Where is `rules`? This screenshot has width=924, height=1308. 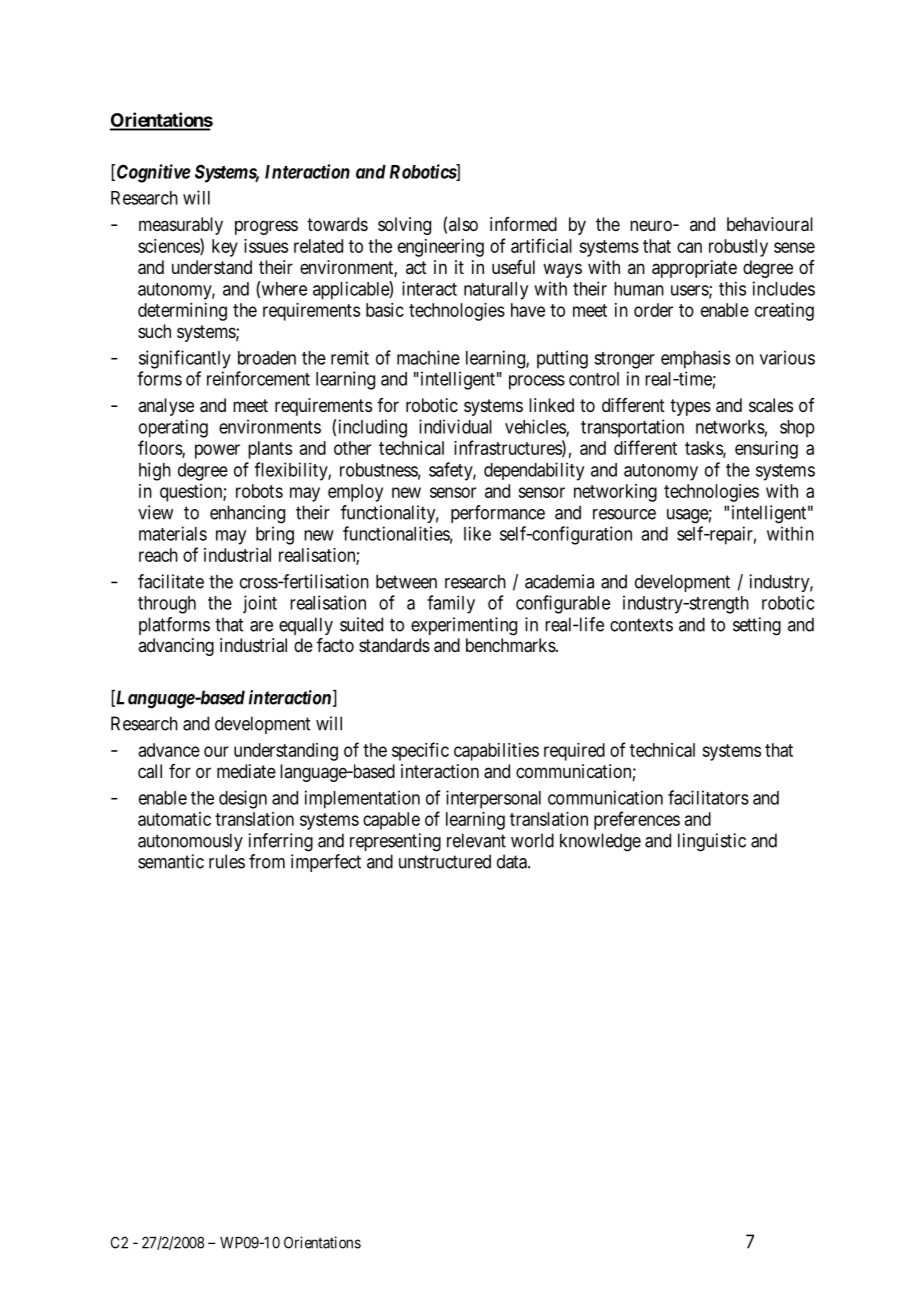
rules is located at coordinates (227, 861).
